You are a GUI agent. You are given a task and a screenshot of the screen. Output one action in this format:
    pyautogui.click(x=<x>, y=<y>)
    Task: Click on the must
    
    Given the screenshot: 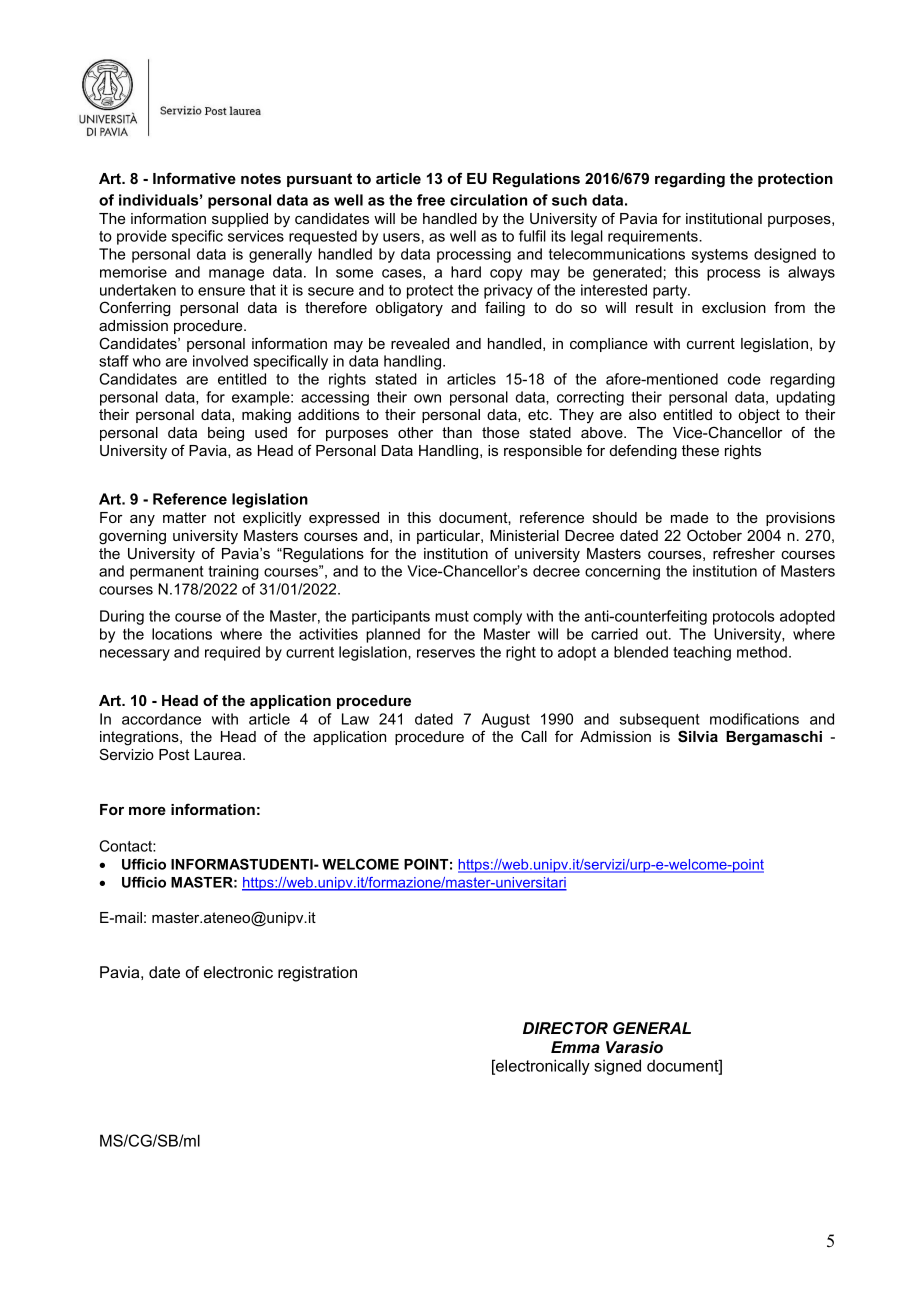 What is the action you would take?
    pyautogui.click(x=452, y=616)
